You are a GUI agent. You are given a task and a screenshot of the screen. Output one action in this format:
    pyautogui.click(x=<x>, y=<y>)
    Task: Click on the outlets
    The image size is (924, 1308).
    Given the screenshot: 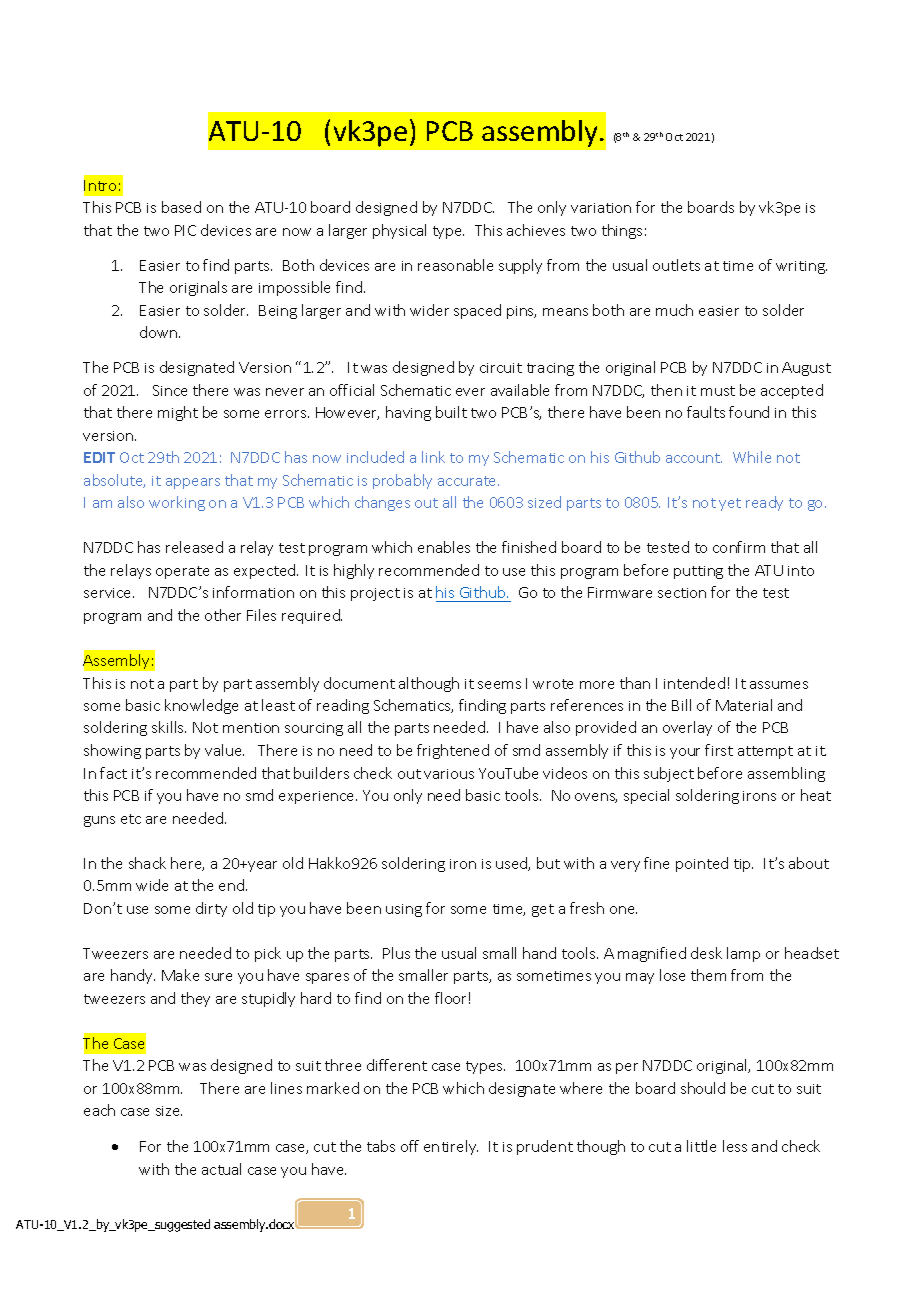 What is the action you would take?
    pyautogui.click(x=676, y=265)
